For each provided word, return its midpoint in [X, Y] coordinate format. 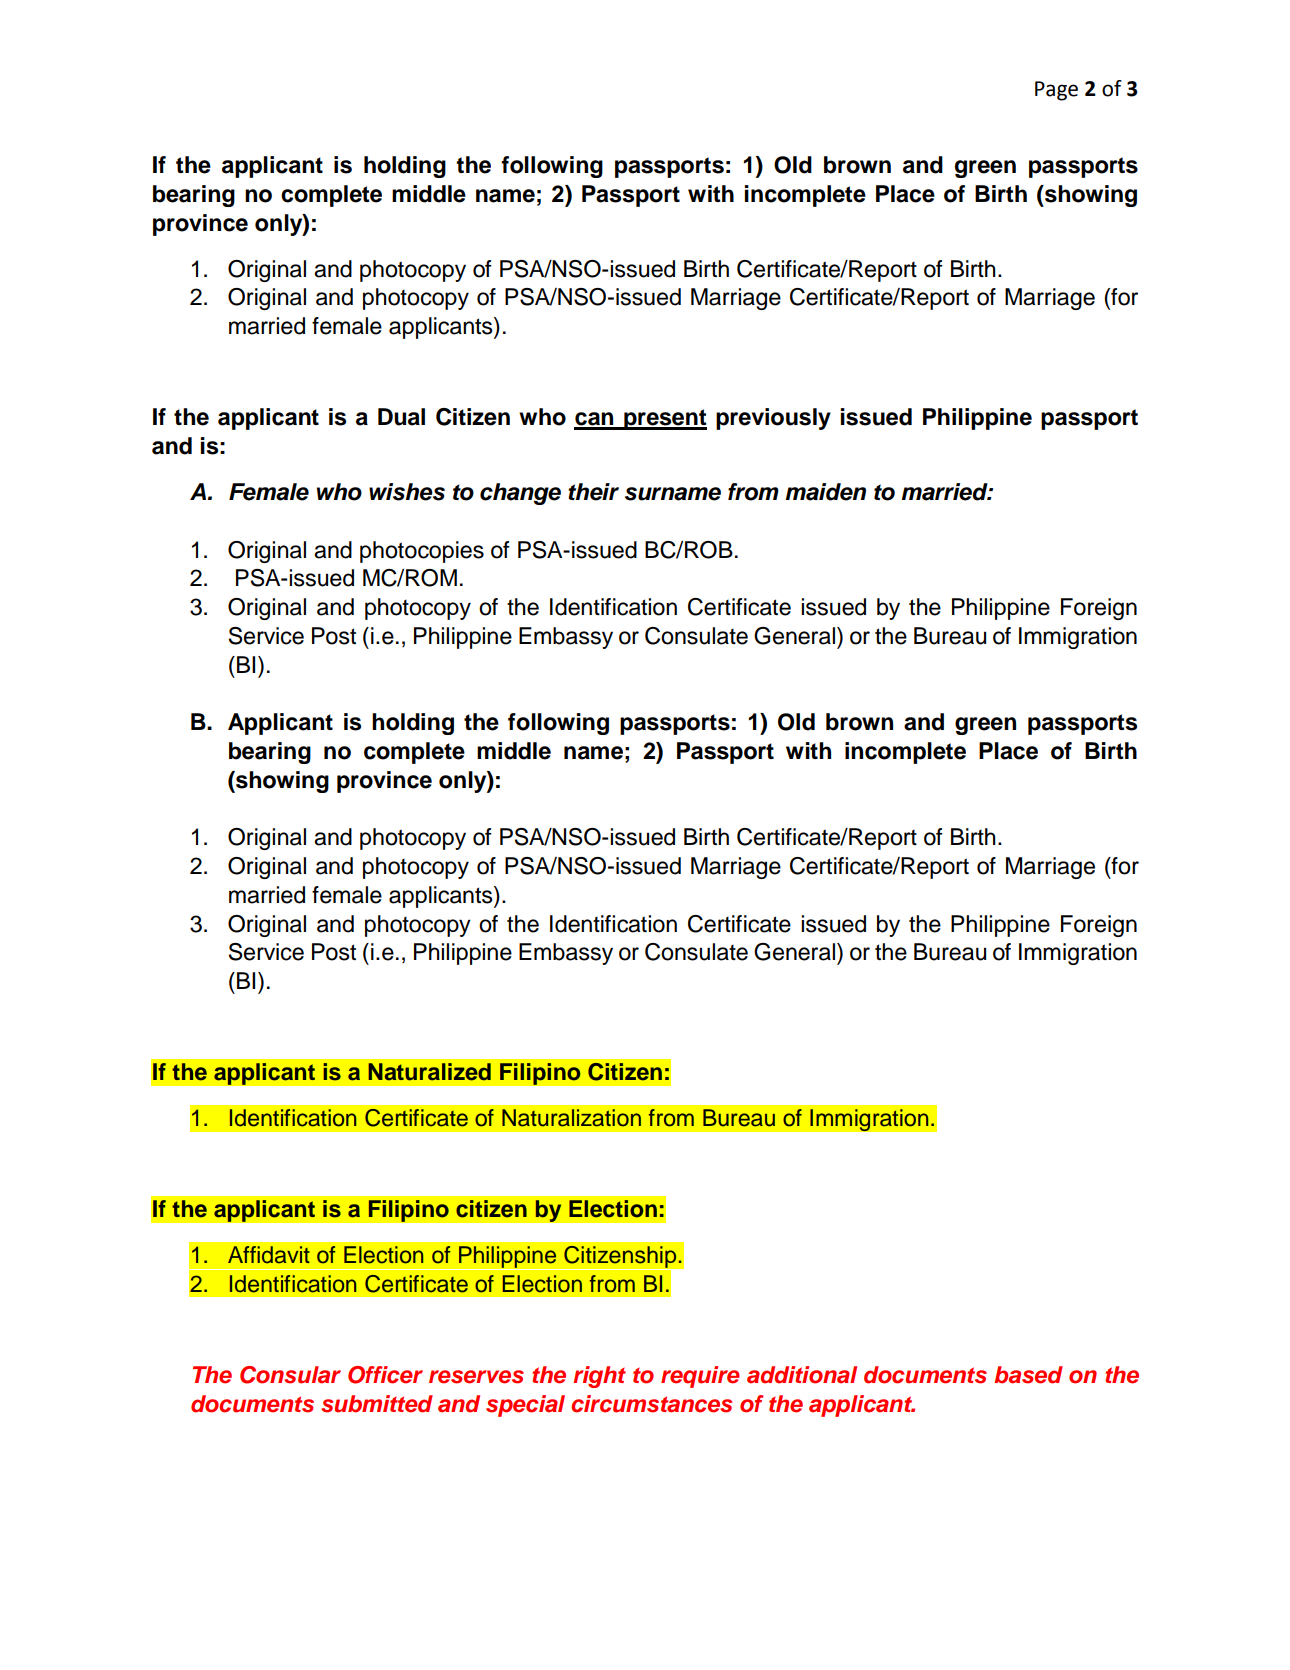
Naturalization [571, 1118]
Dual [401, 417]
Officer [385, 1375]
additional [802, 1375]
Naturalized [430, 1072]
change [520, 494]
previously [773, 419]
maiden [825, 492]
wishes [407, 492]
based [1028, 1375]
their [593, 492]
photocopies [422, 552]
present [664, 419]
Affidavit [269, 1255]
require [700, 1377]
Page [1056, 91]
